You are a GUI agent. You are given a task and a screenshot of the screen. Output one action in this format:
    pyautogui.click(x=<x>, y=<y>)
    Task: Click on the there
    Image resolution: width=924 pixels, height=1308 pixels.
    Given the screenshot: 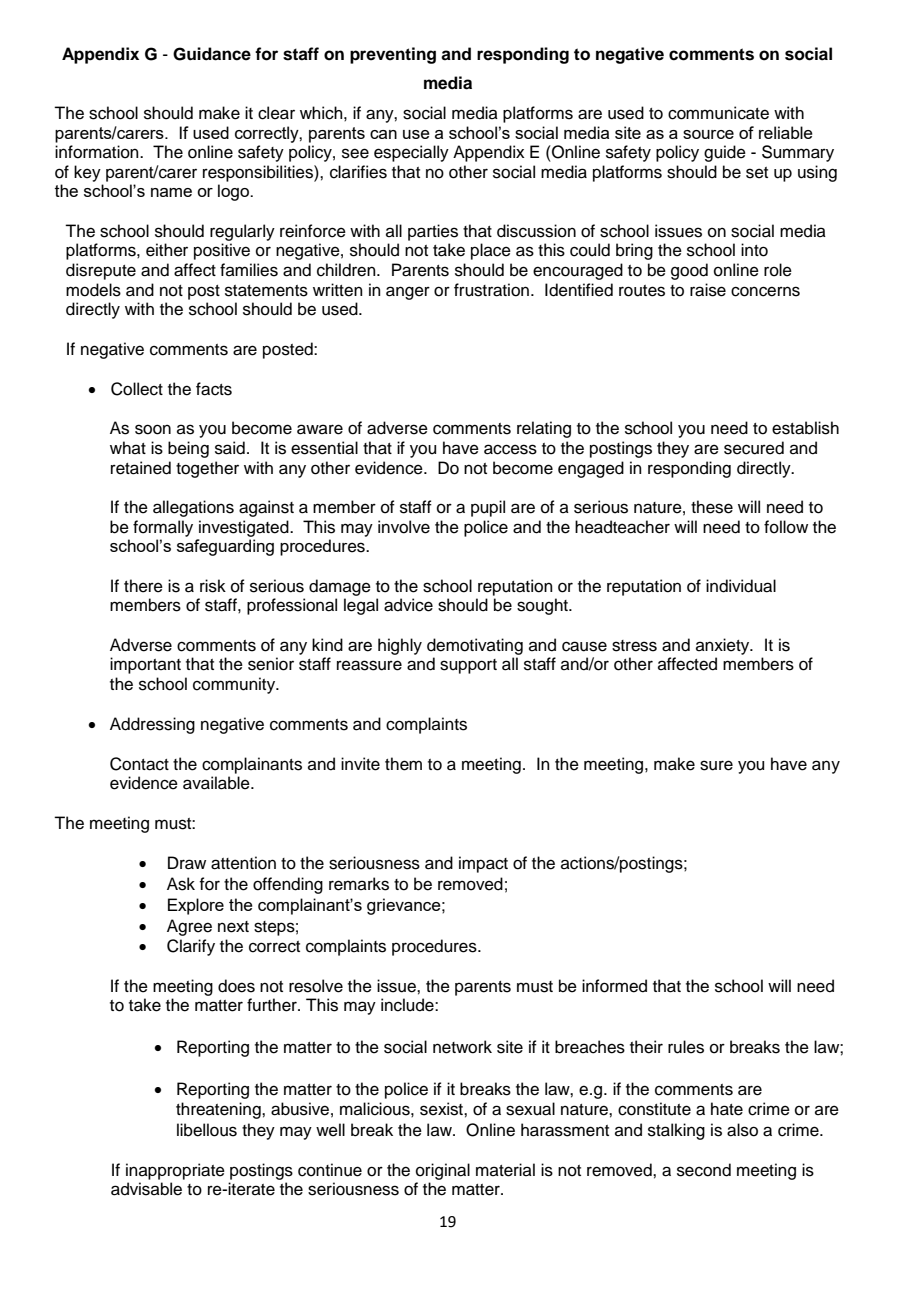 What is the action you would take?
    pyautogui.click(x=143, y=586)
